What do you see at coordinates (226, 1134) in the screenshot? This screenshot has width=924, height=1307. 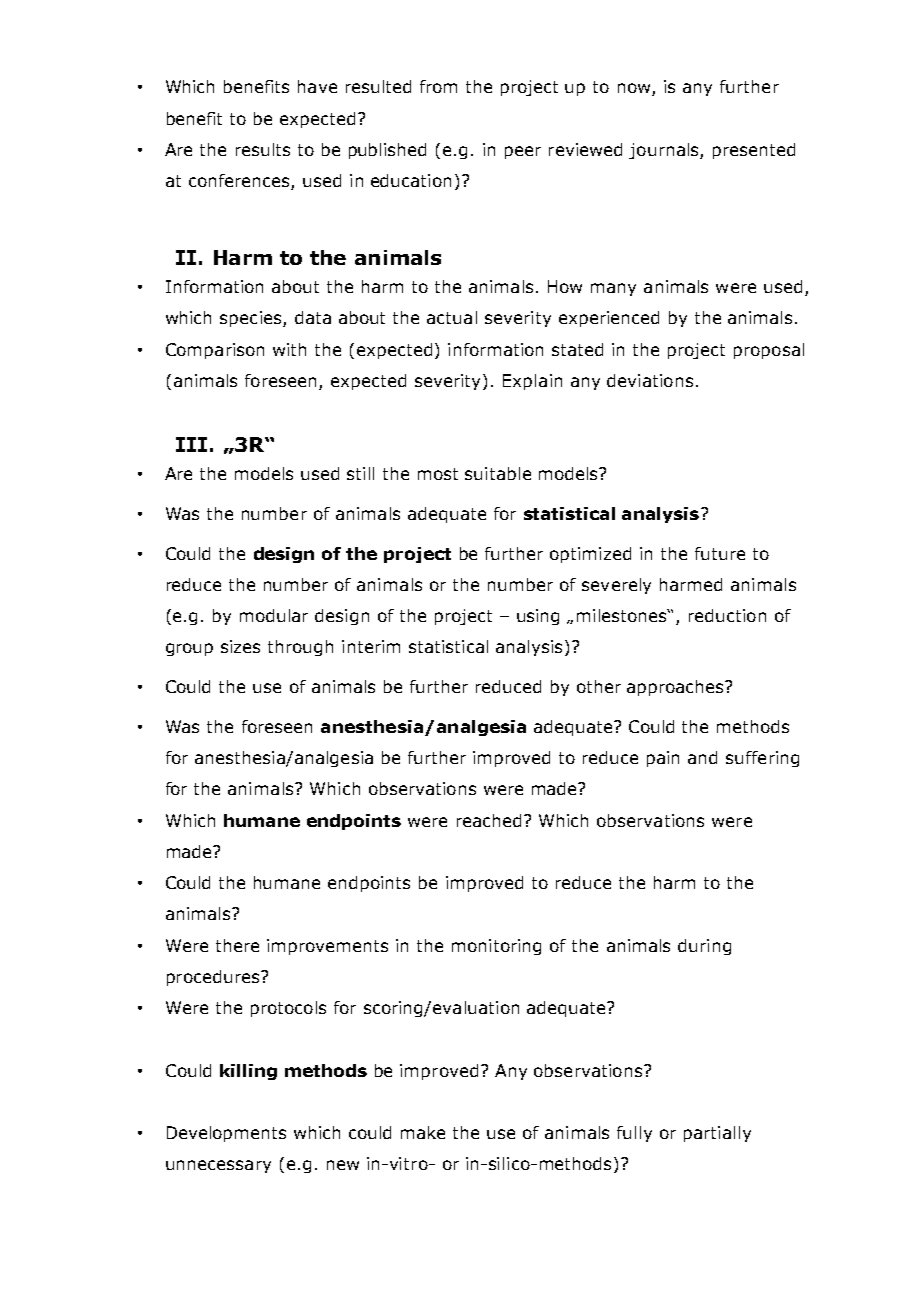 I see `Developments` at bounding box center [226, 1134].
